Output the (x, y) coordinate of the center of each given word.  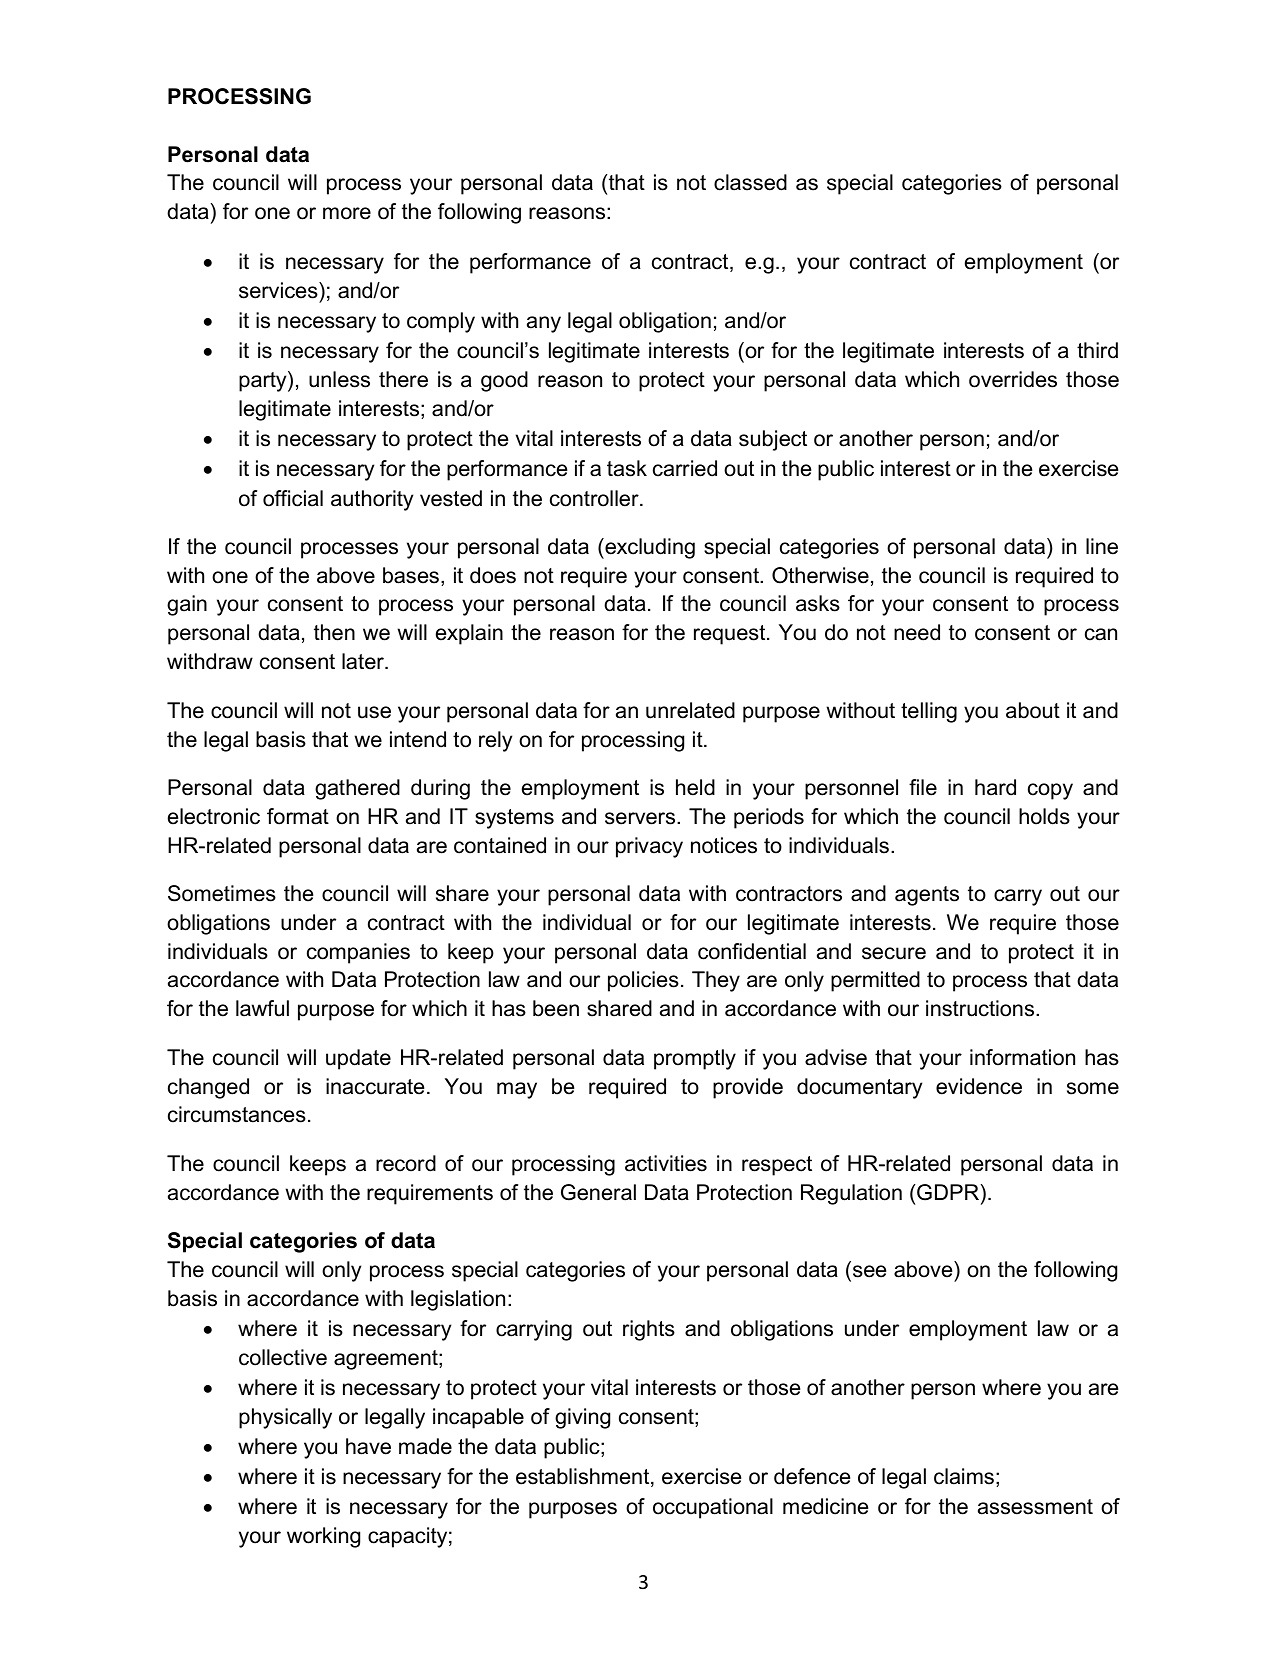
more (347, 213)
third (1097, 350)
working (323, 1537)
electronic (214, 816)
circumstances (237, 1114)
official (293, 498)
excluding (649, 548)
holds (1044, 816)
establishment (584, 1477)
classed (750, 182)
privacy (649, 847)
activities (666, 1163)
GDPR (947, 1192)
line (1102, 546)
